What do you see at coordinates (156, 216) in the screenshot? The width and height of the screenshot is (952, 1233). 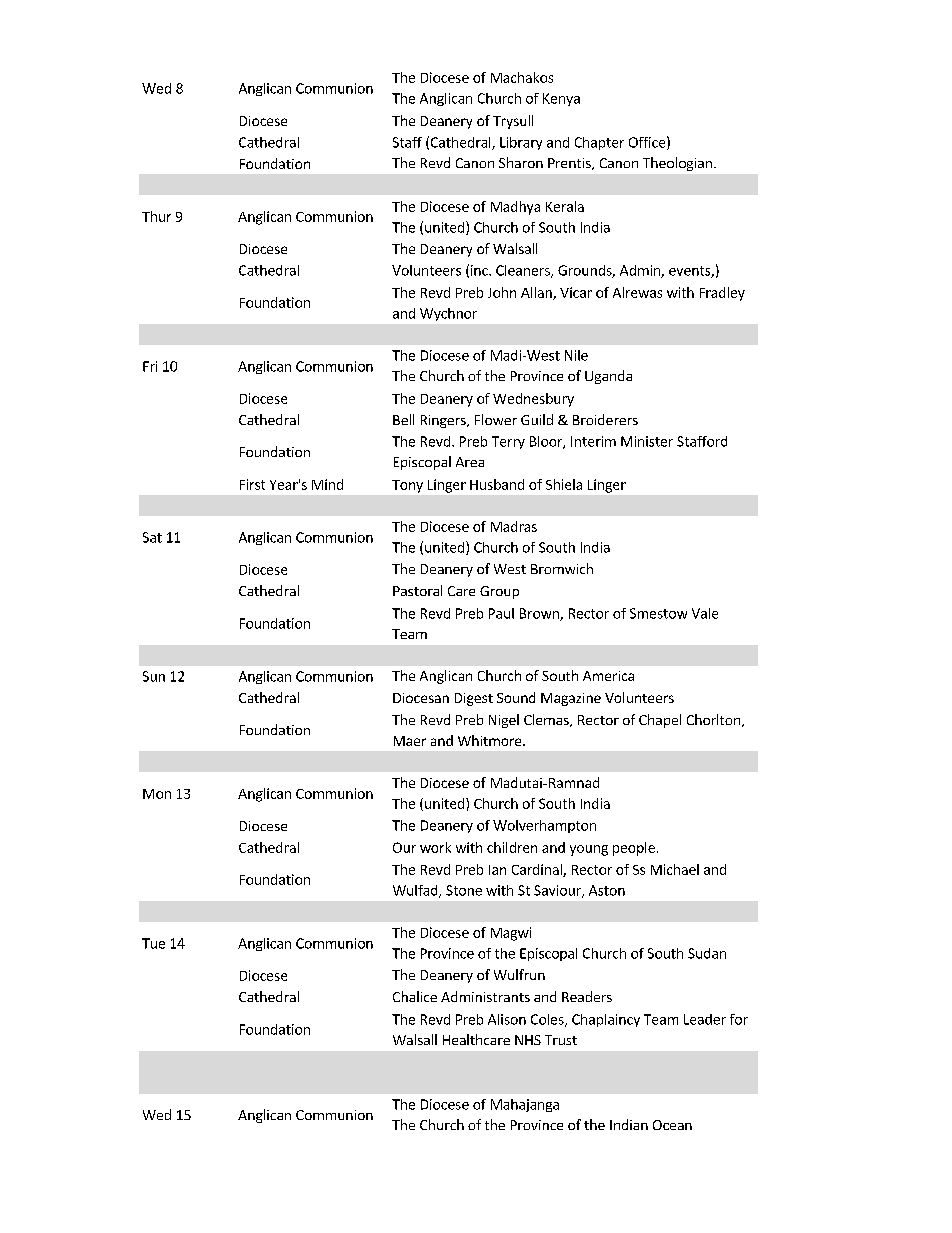 I see `Thur` at bounding box center [156, 216].
